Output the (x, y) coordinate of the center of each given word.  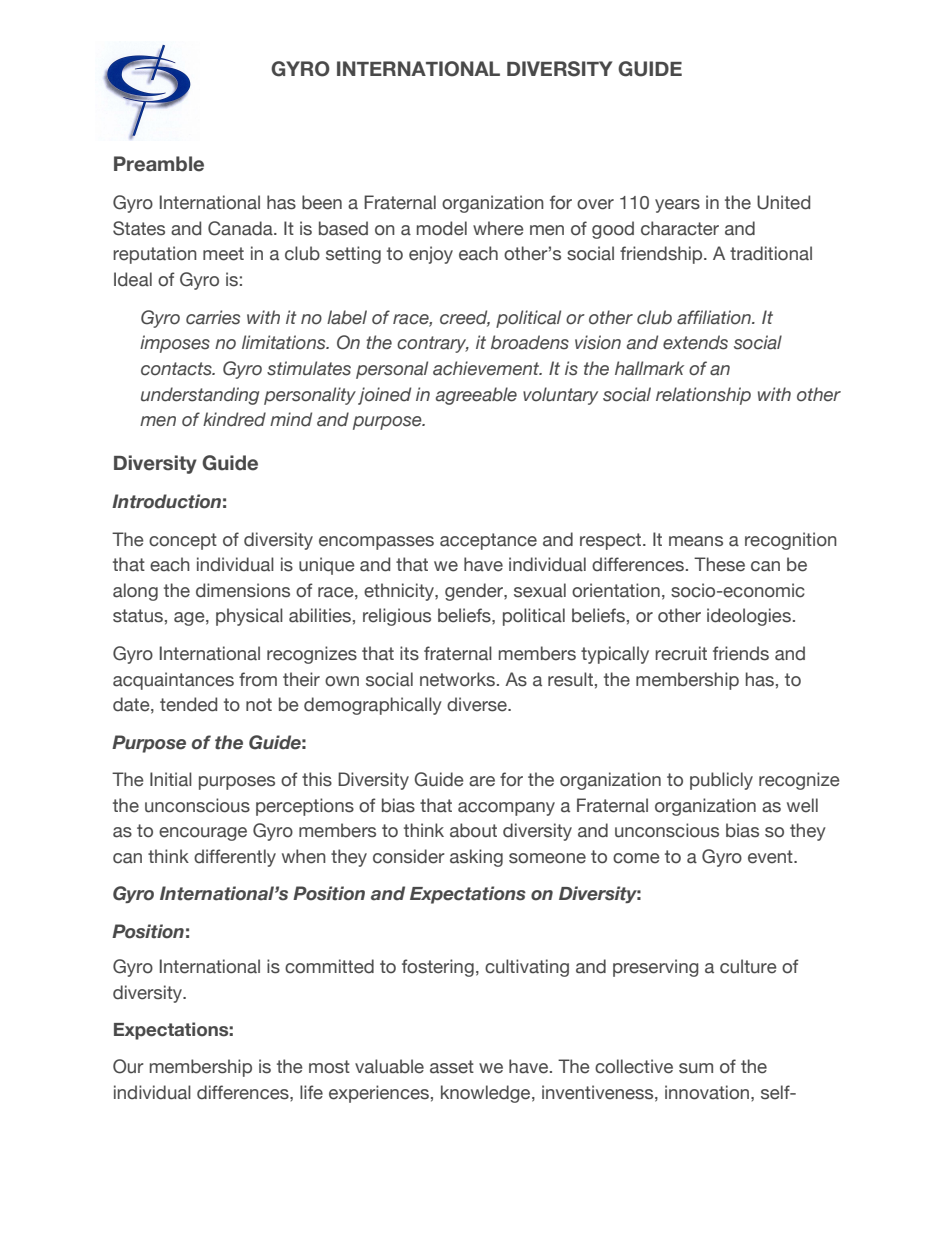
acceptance (488, 541)
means (696, 541)
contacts (177, 369)
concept (183, 541)
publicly (721, 781)
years (677, 206)
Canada (241, 228)
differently (235, 858)
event (771, 857)
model (442, 228)
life (311, 1092)
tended (188, 704)
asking (476, 858)
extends (695, 342)
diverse (478, 704)
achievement (487, 368)
